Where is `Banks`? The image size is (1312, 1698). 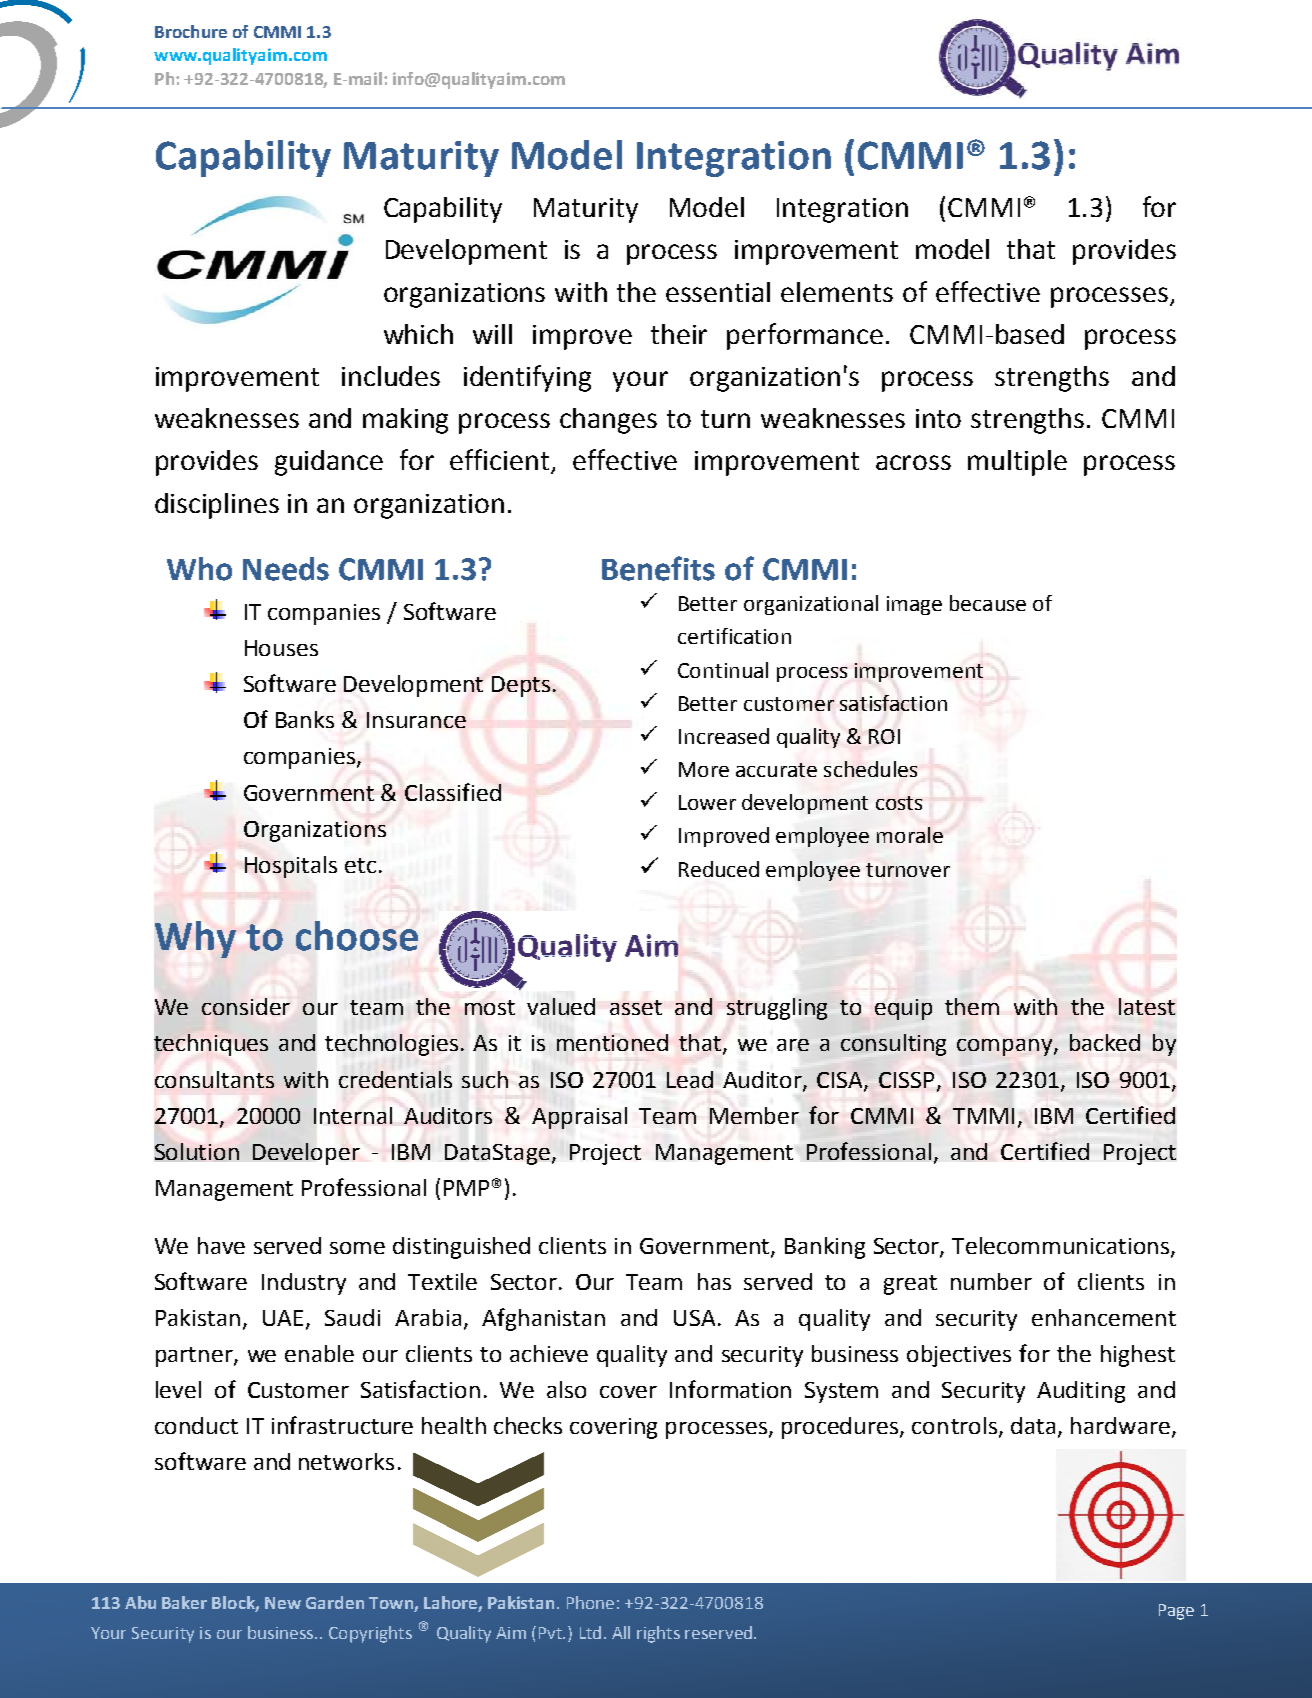 Banks is located at coordinates (305, 719).
